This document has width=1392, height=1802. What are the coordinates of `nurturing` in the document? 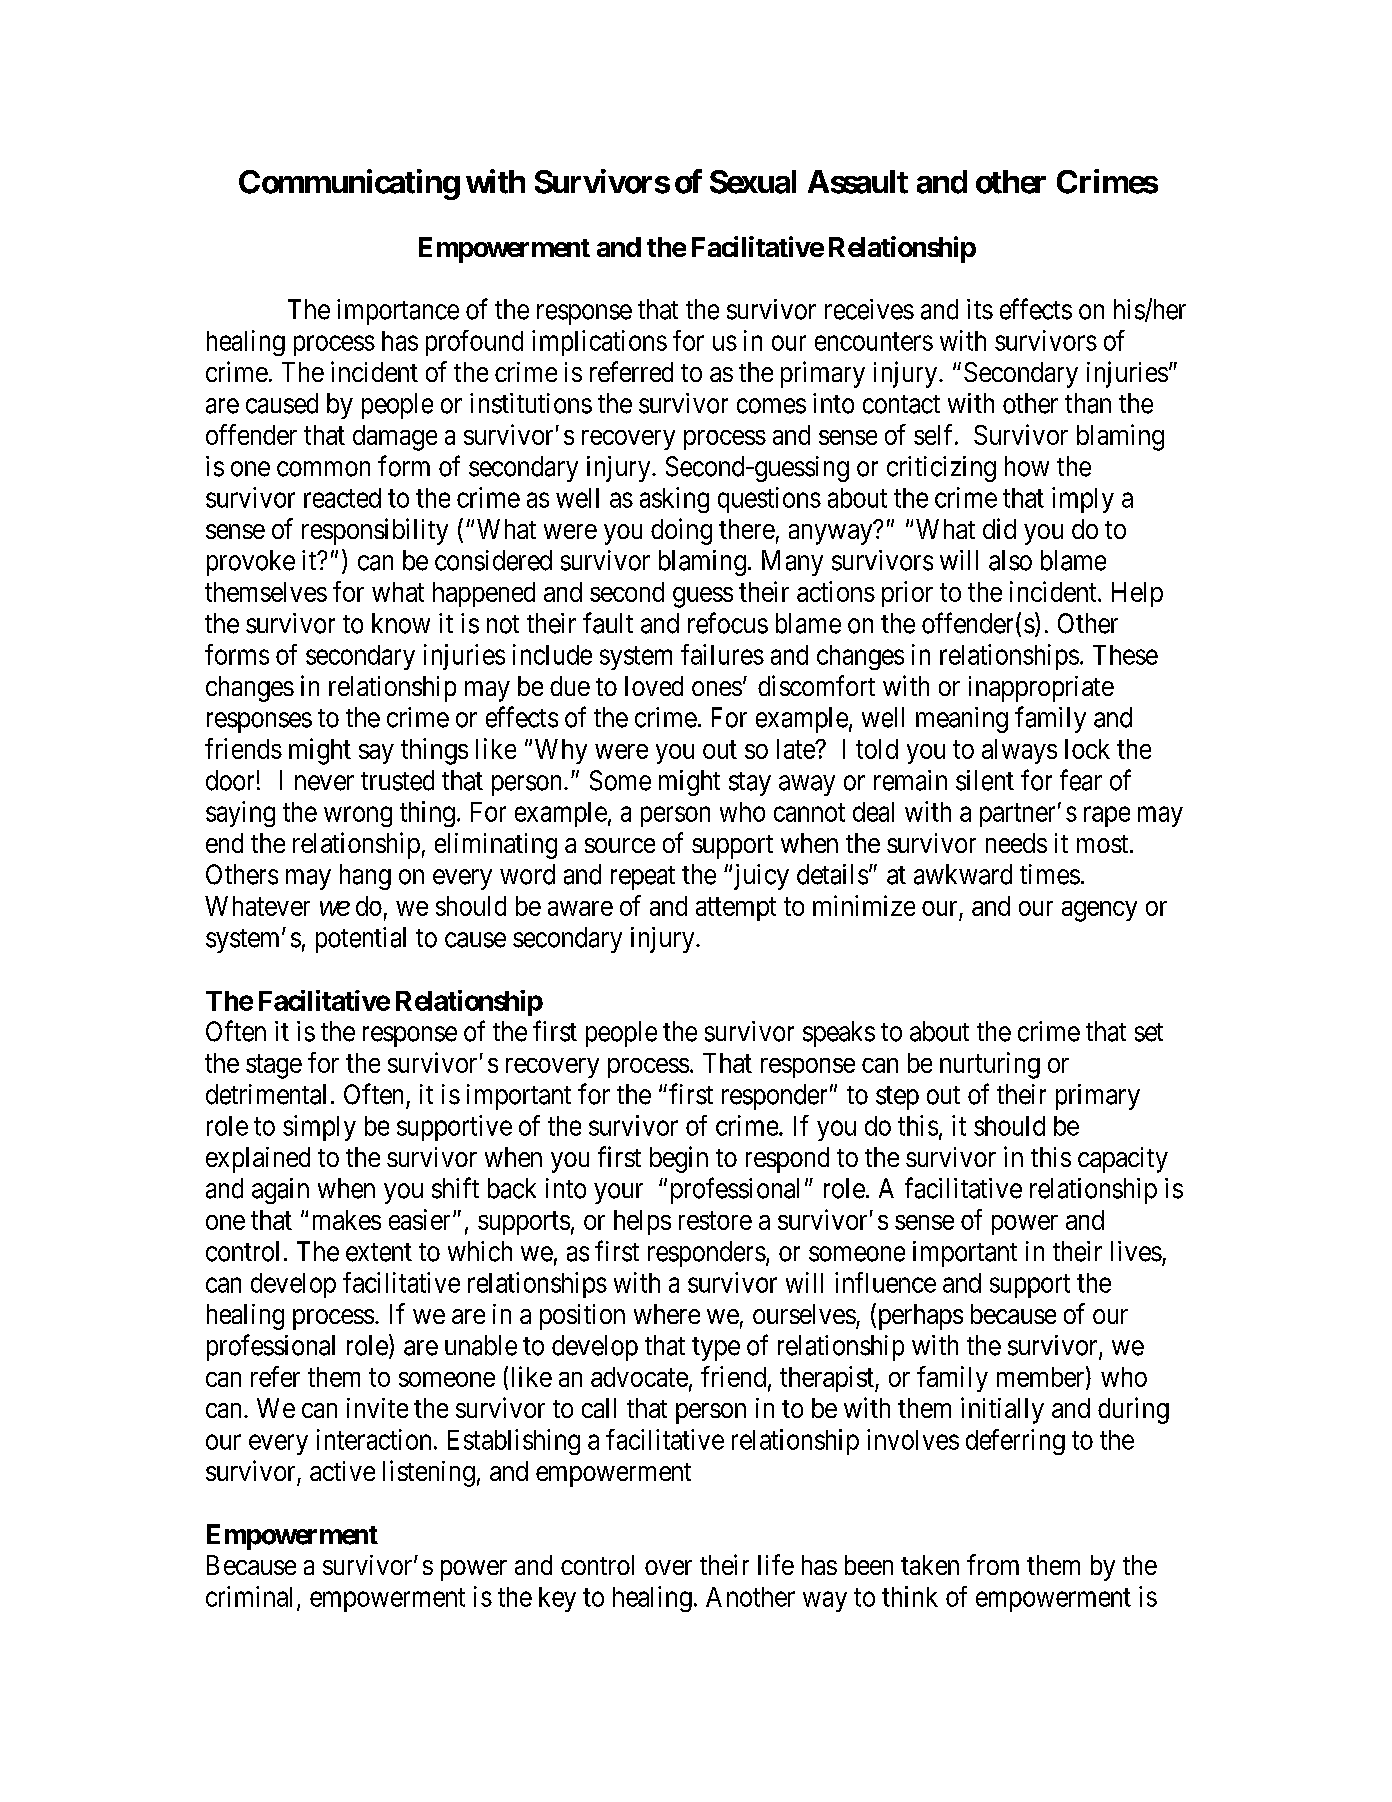 It's located at (990, 1065).
